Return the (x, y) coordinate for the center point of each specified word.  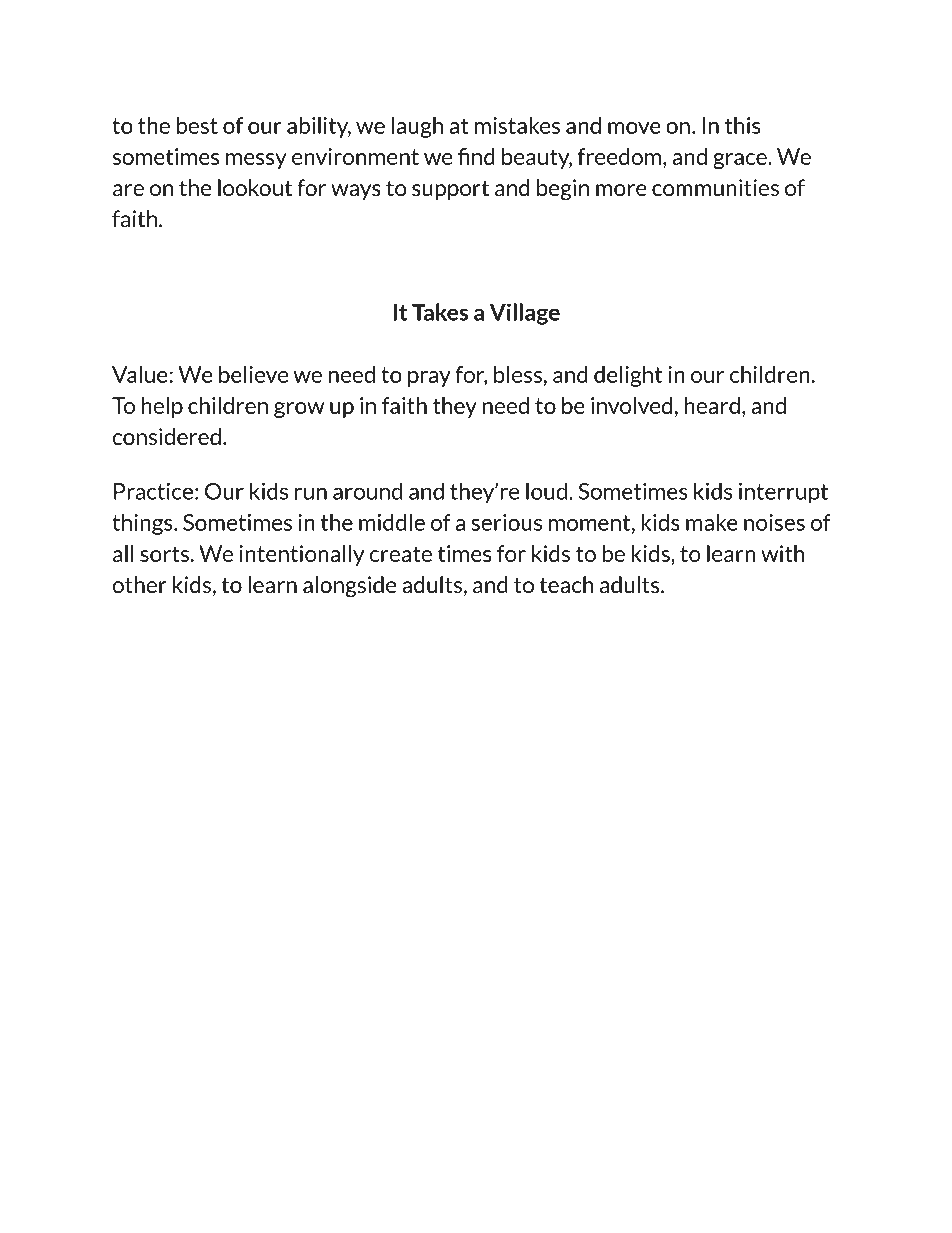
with (782, 553)
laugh (417, 127)
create (401, 554)
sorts (164, 554)
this (743, 125)
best (197, 125)
